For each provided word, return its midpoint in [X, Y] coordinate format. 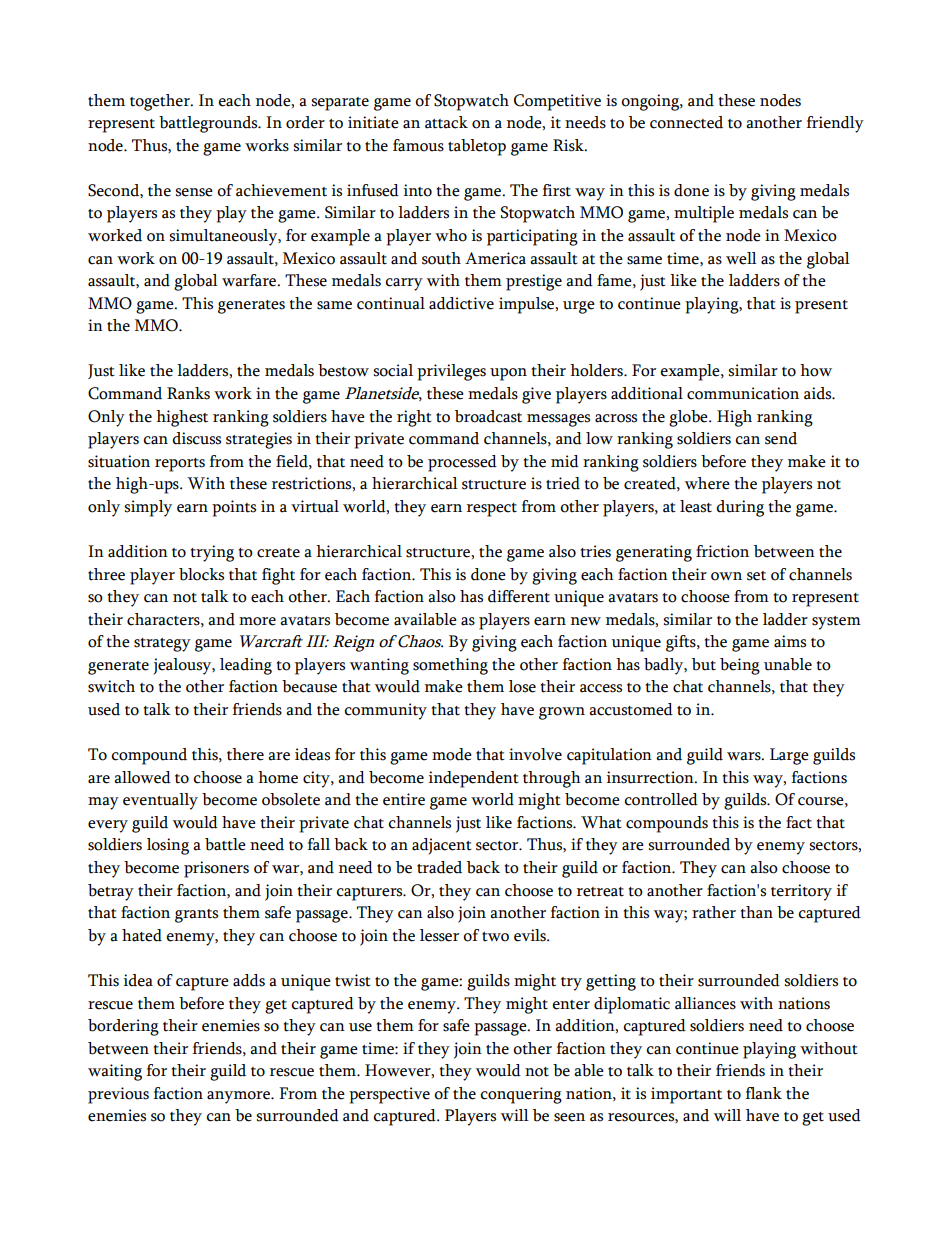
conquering [521, 1095]
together [161, 102]
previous [118, 1095]
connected [686, 122]
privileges [451, 372]
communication [743, 393]
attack [446, 122]
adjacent [442, 846]
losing [168, 846]
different [519, 596]
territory [801, 892]
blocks [201, 574]
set [756, 576]
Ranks [188, 393]
